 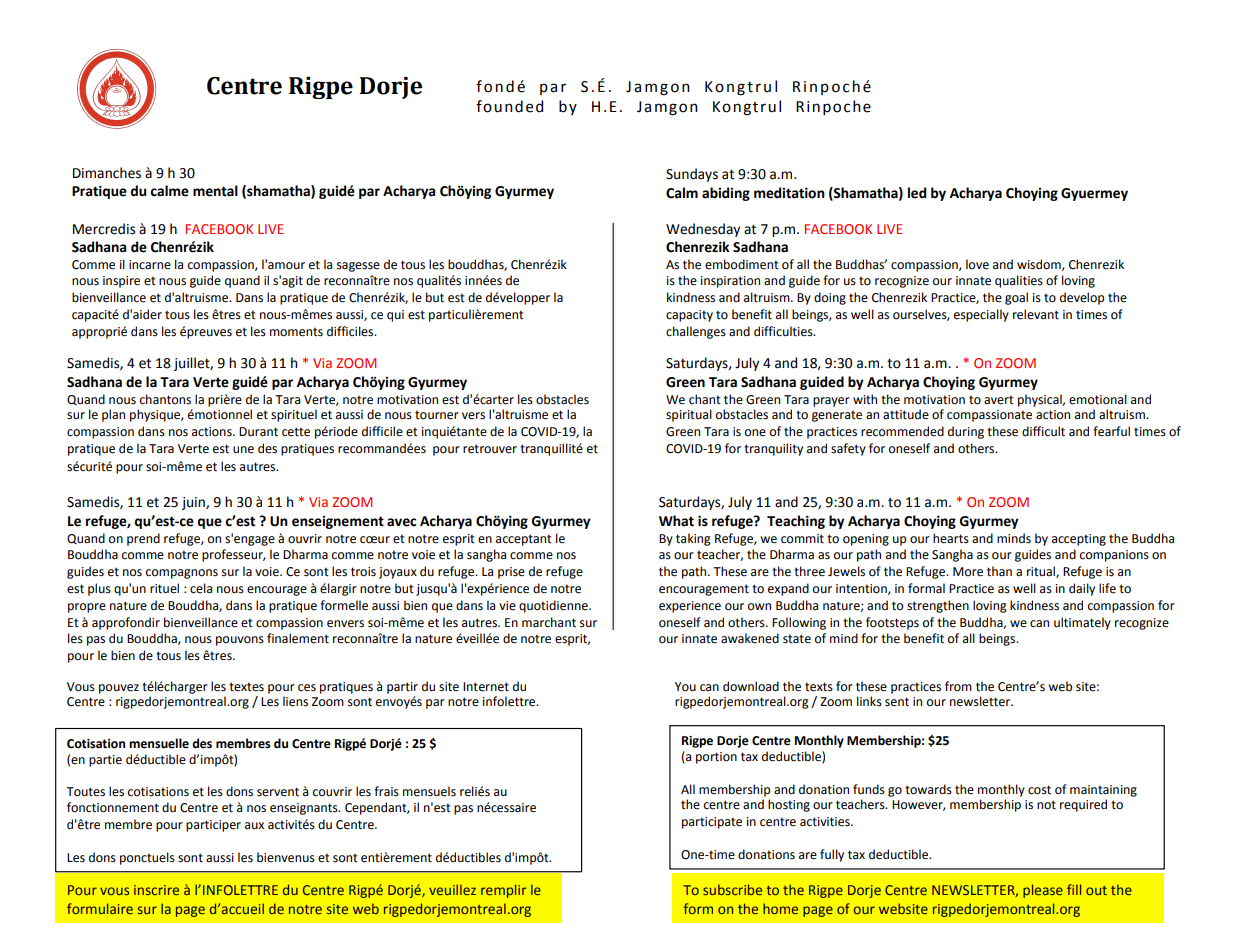 What do you see at coordinates (507, 606) in the screenshot?
I see `vie` at bounding box center [507, 606].
